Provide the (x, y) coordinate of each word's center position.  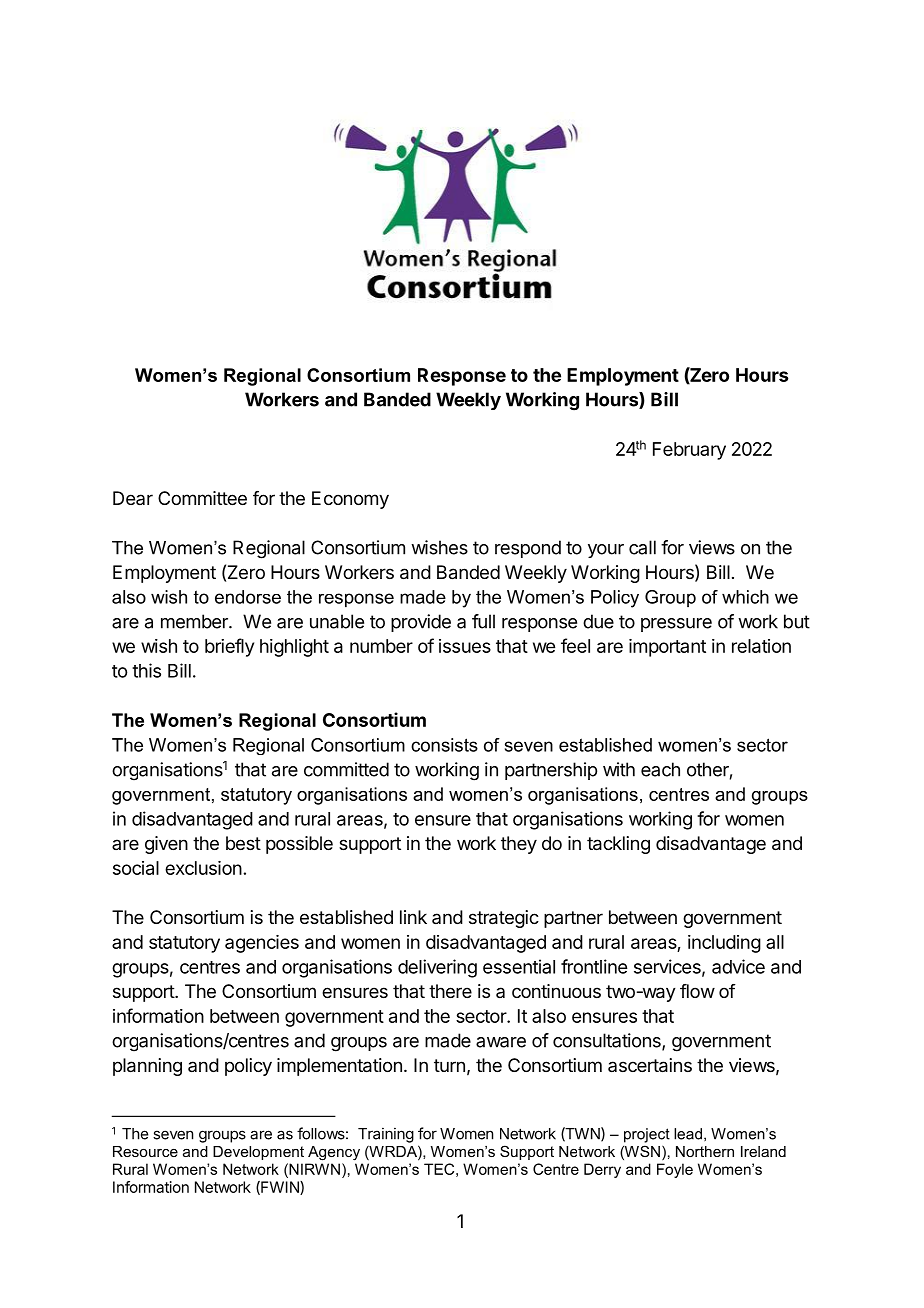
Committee (202, 498)
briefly (229, 647)
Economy (350, 500)
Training (386, 1135)
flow (697, 991)
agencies (262, 944)
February (689, 451)
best (243, 843)
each (660, 769)
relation (761, 646)
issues (465, 646)
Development (258, 1153)
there (450, 991)
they (519, 845)
